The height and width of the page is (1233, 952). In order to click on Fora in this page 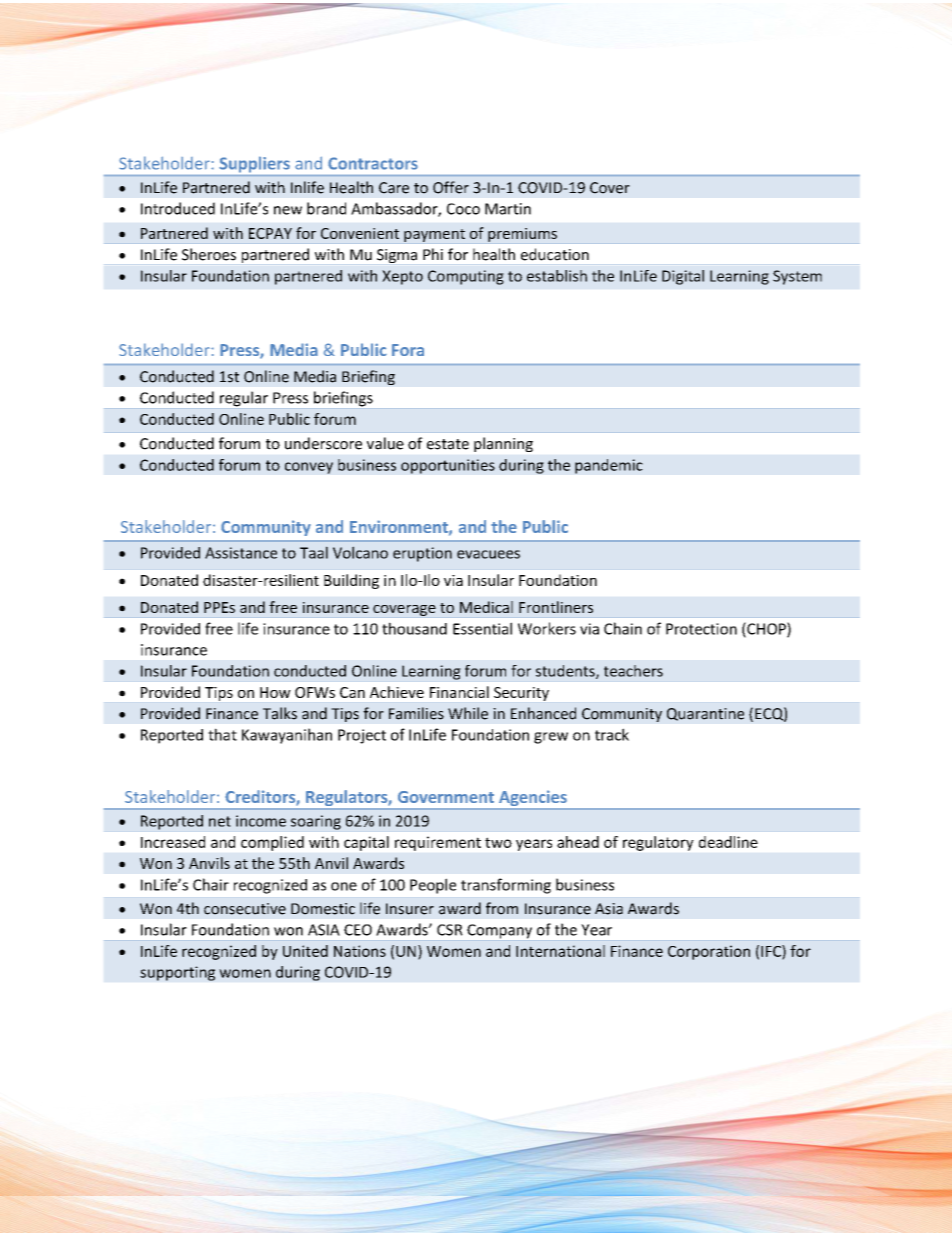, I will do `click(408, 350)`.
